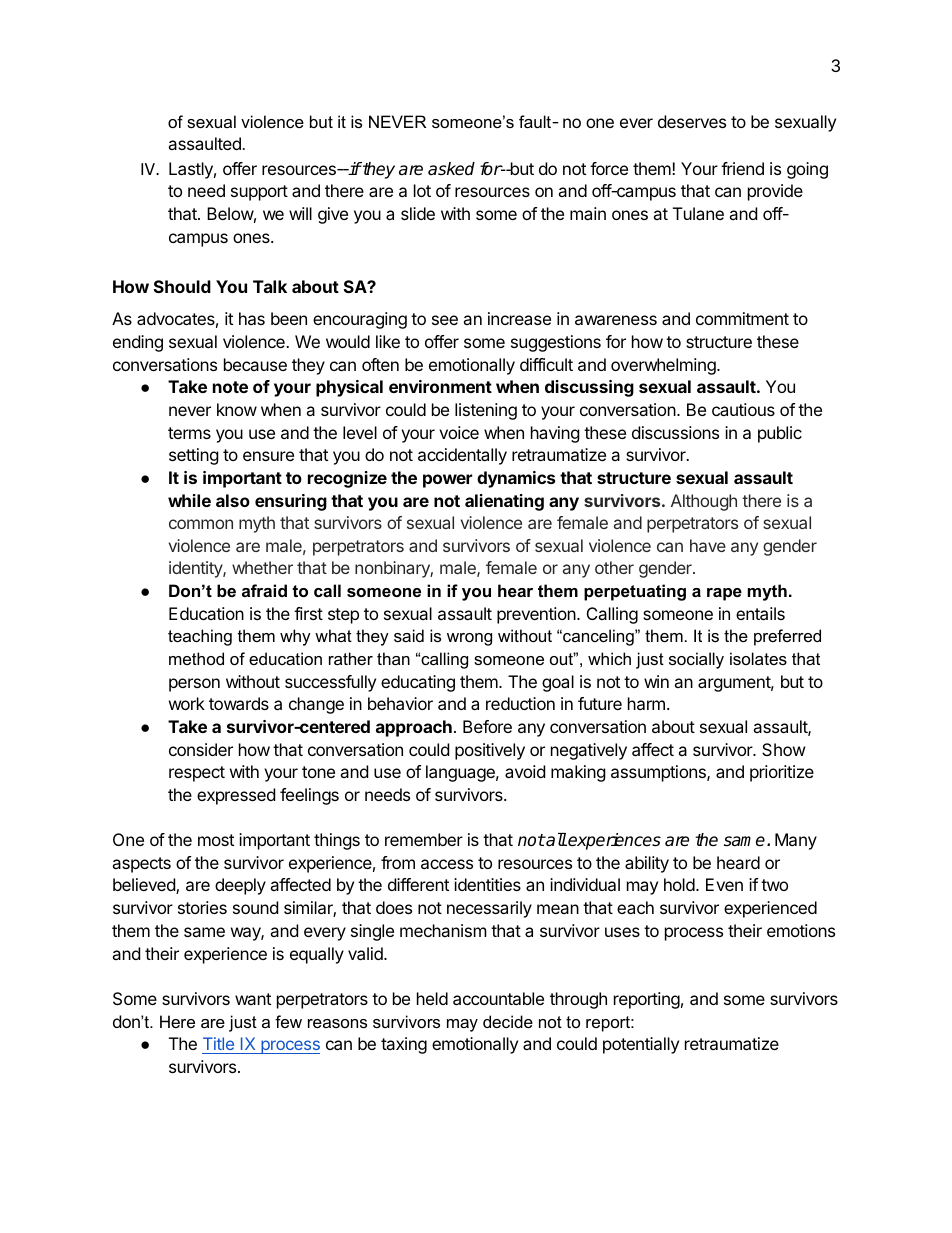 The image size is (952, 1233). What do you see at coordinates (742, 168) in the image?
I see `friend` at bounding box center [742, 168].
